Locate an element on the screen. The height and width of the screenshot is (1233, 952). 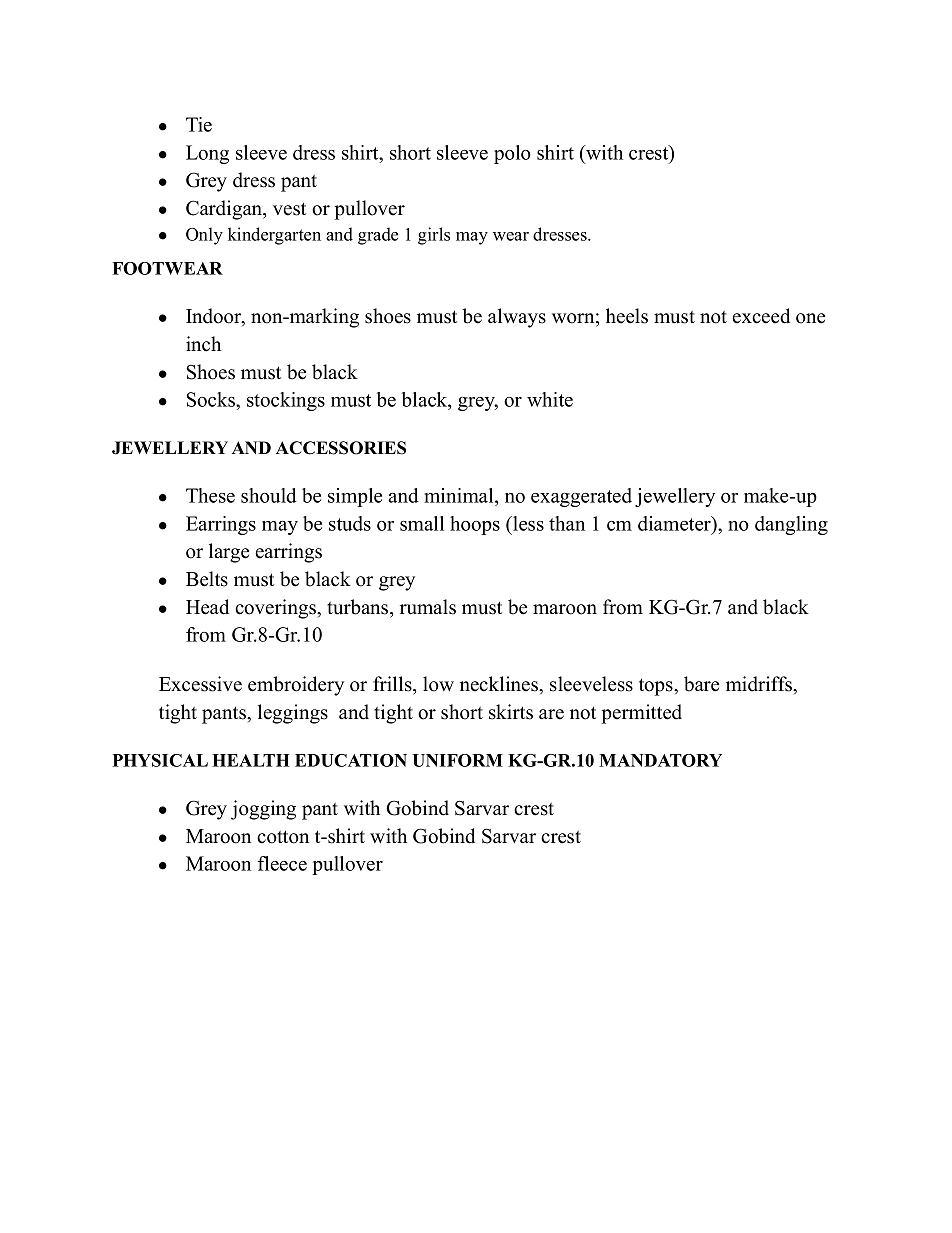
Long is located at coordinates (207, 154).
